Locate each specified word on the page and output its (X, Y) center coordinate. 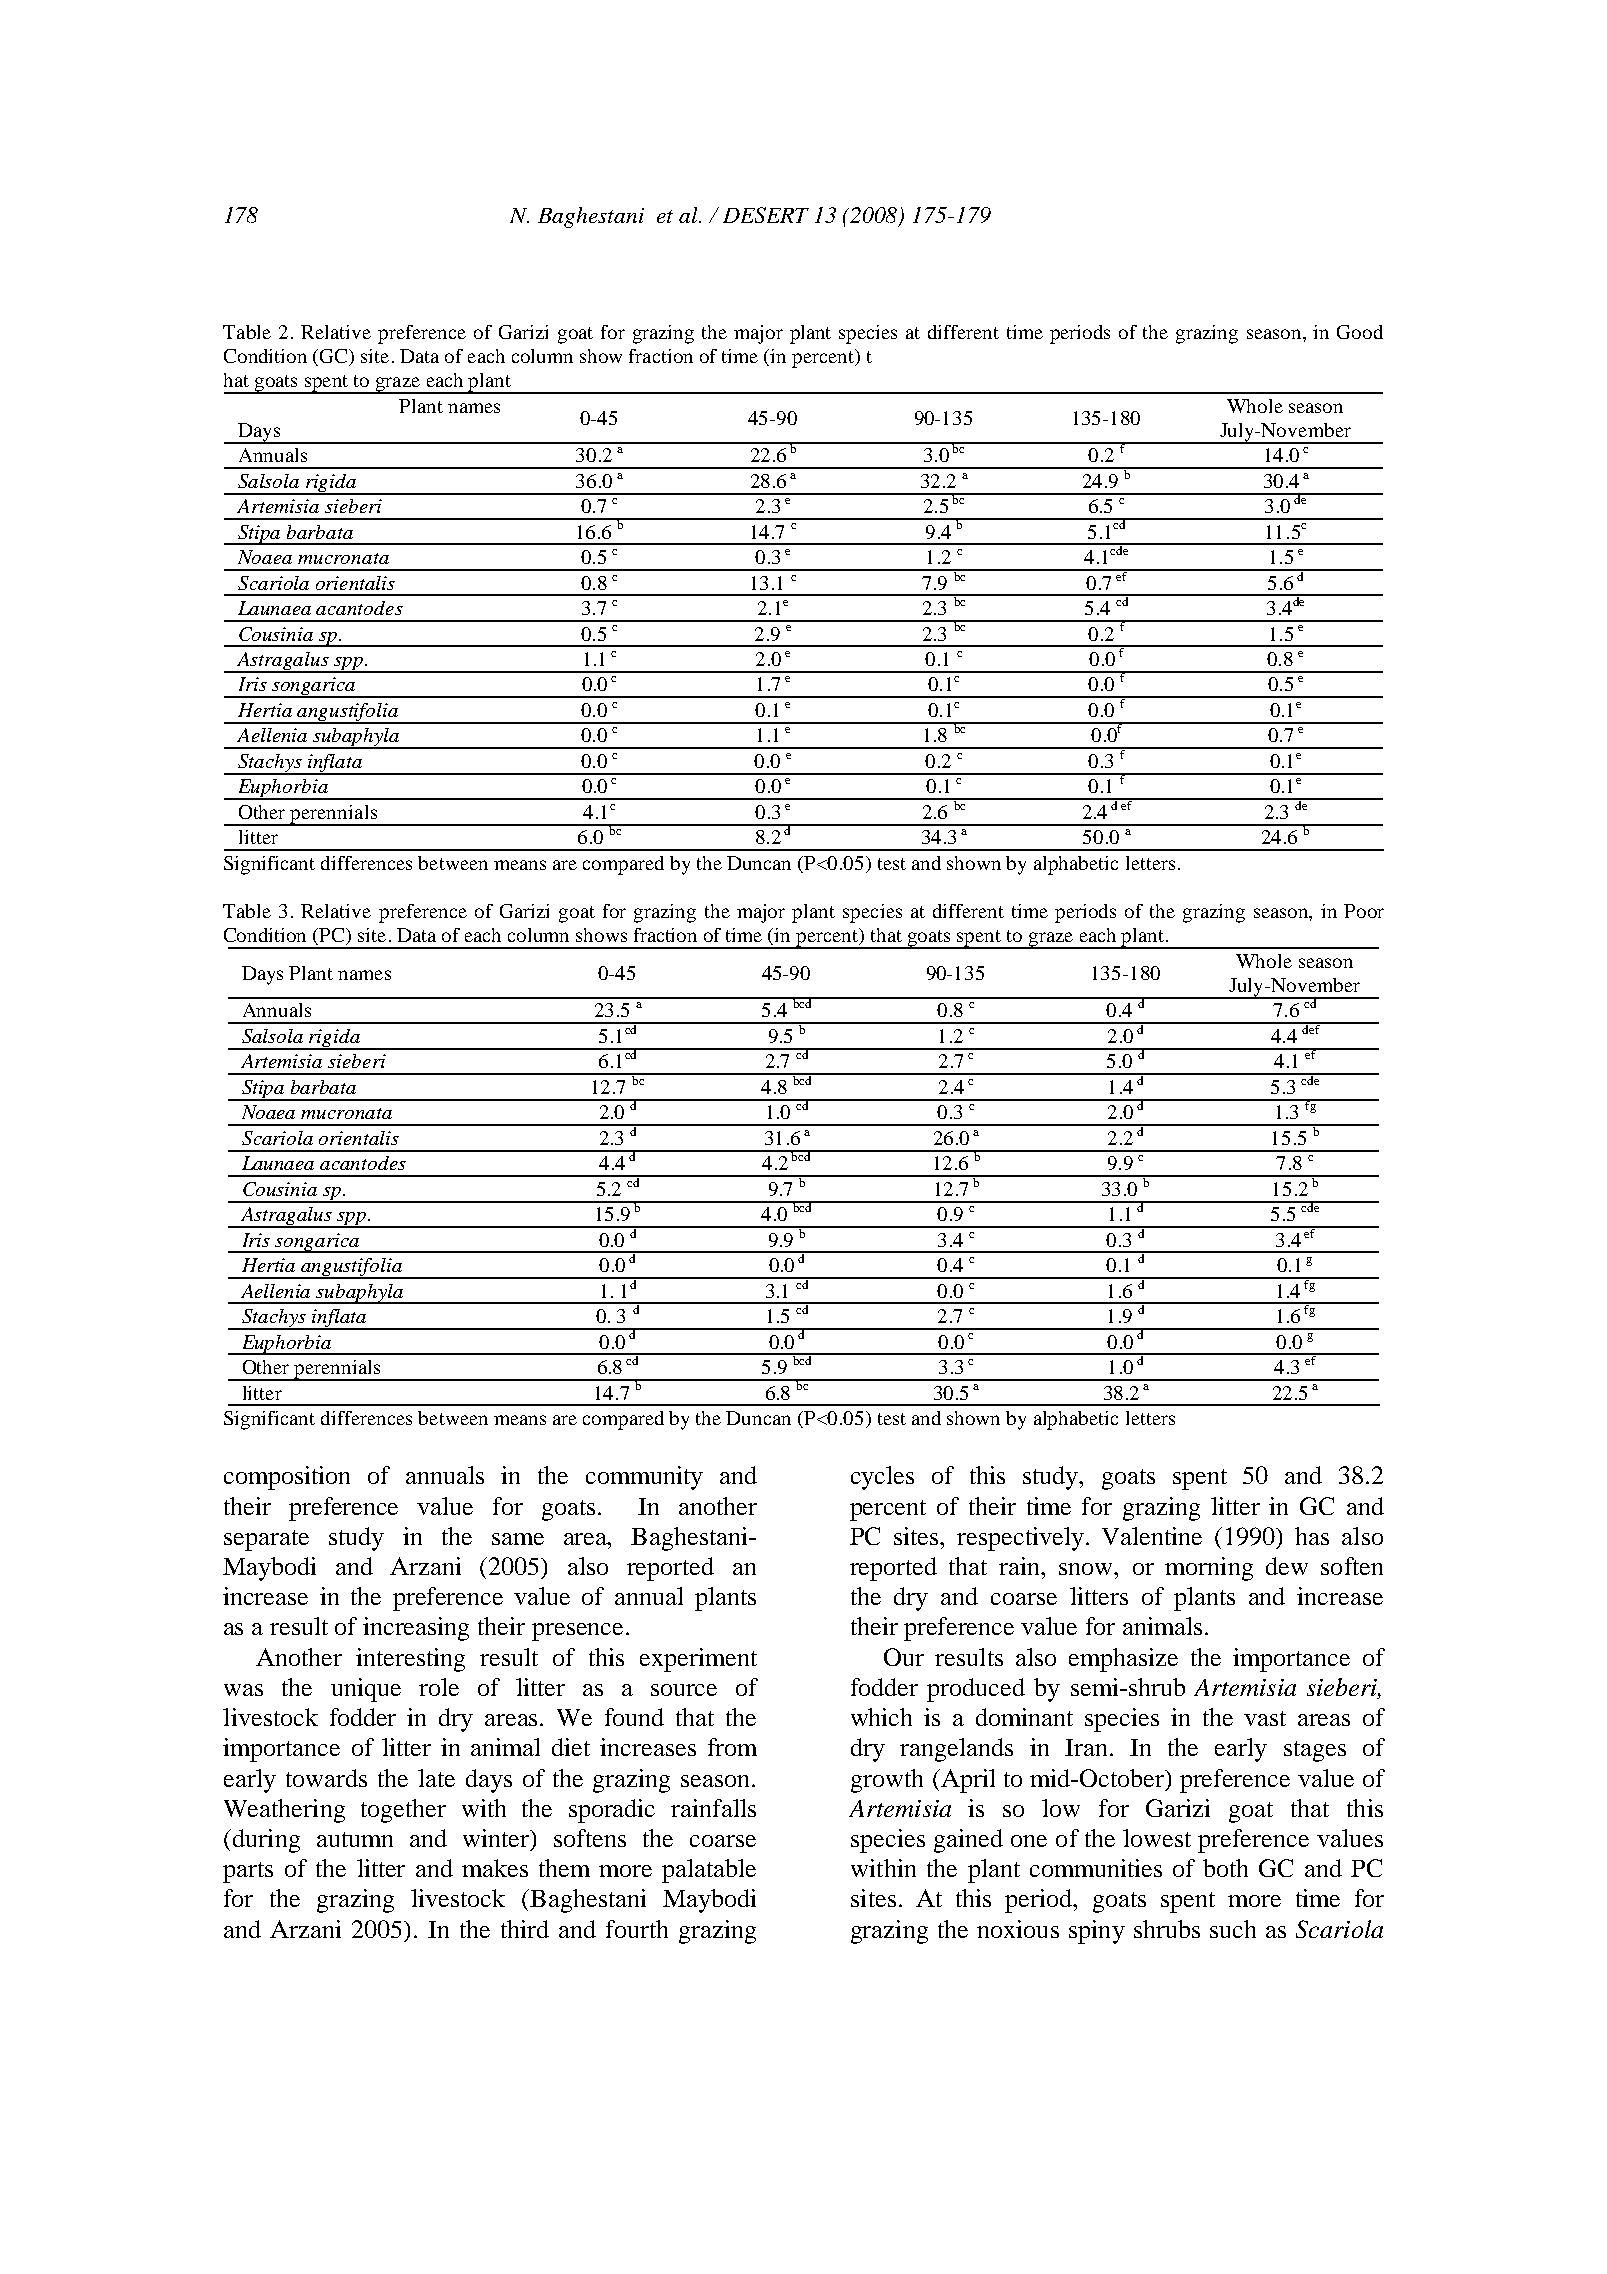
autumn (355, 1839)
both (1225, 1868)
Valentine (1152, 1536)
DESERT (766, 215)
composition (287, 1478)
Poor (1364, 911)
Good (1360, 332)
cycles (882, 1478)
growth (887, 1781)
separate (266, 1540)
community (644, 1478)
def (1311, 1028)
